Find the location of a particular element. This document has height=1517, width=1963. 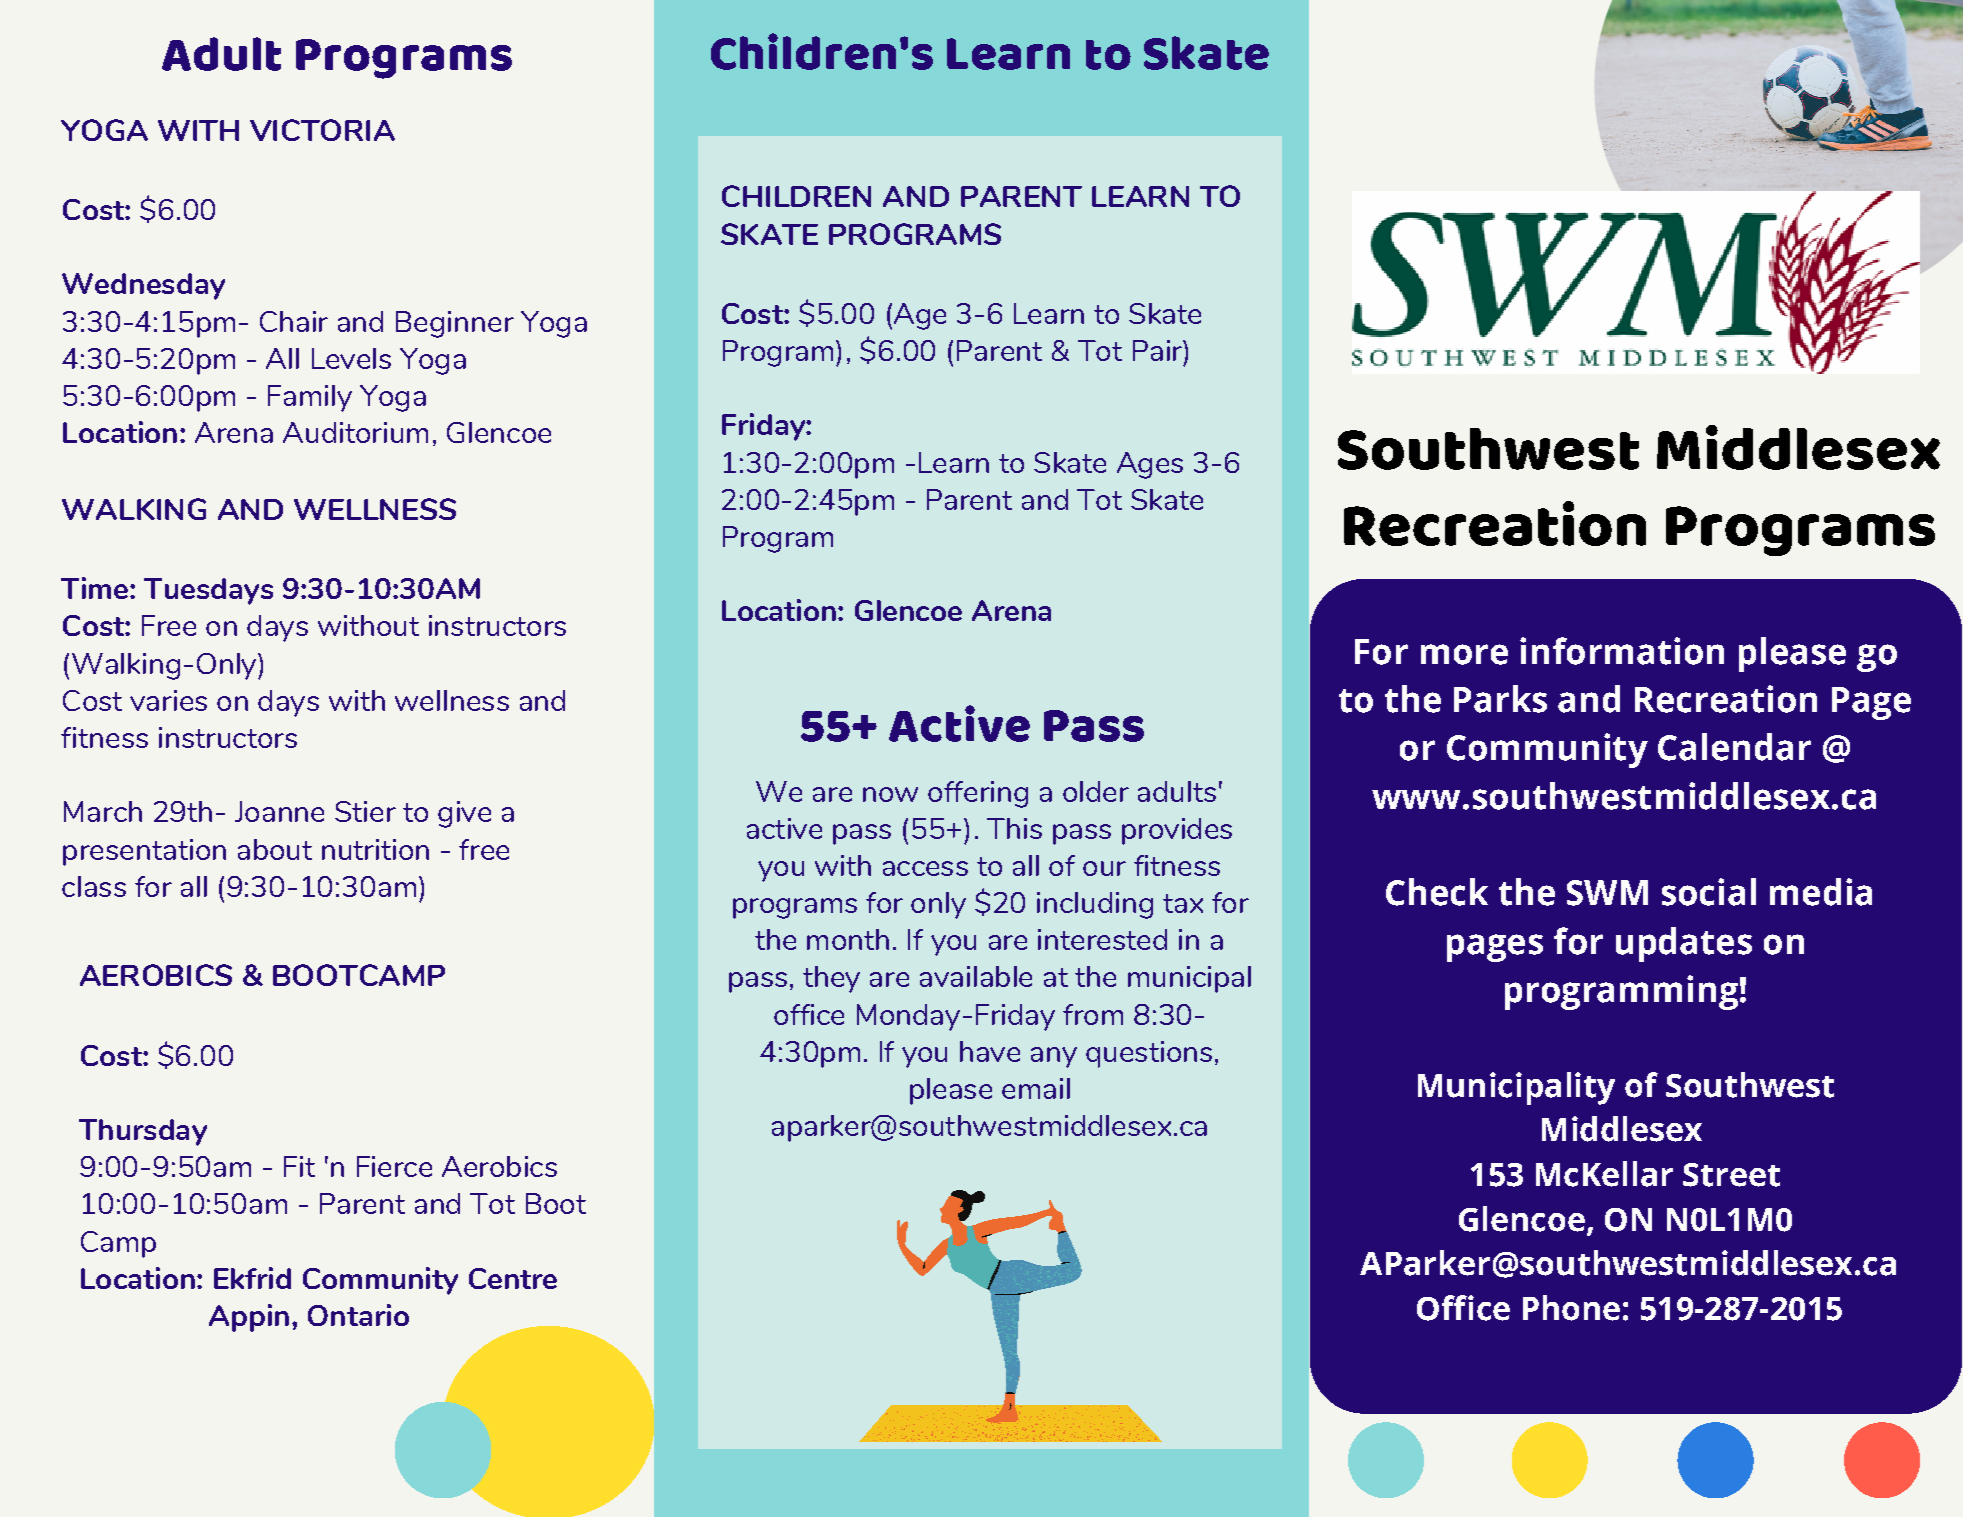

Levels is located at coordinates (351, 358).
